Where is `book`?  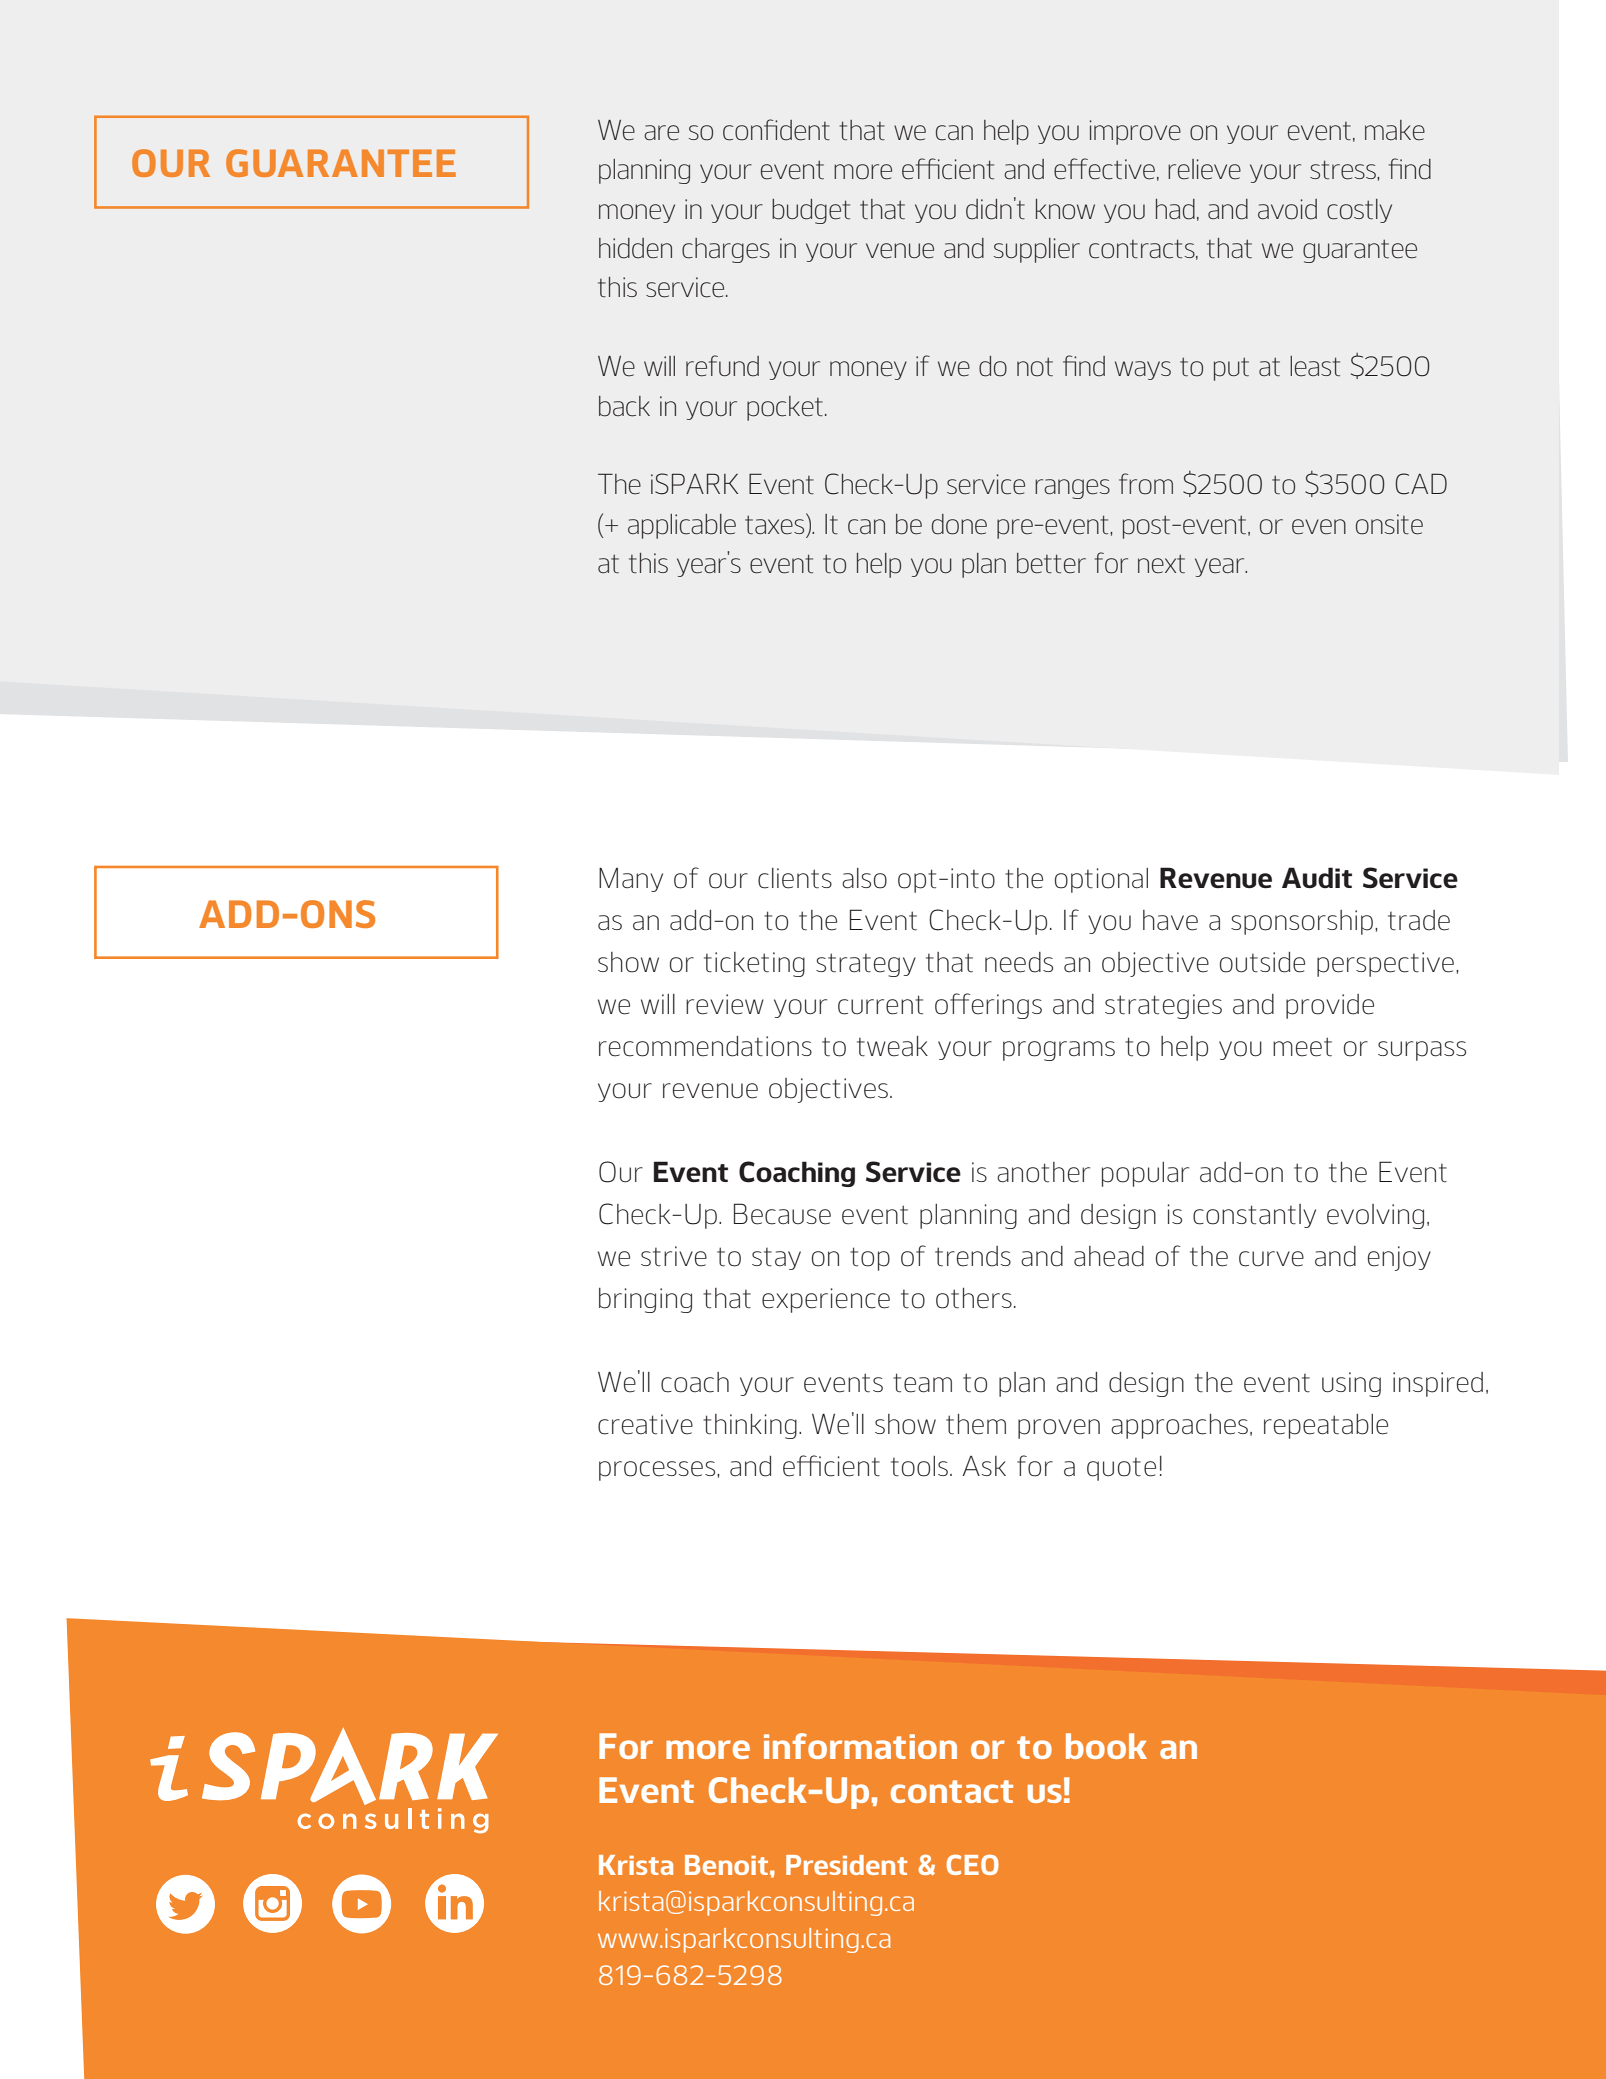
book is located at coordinates (1106, 1746).
